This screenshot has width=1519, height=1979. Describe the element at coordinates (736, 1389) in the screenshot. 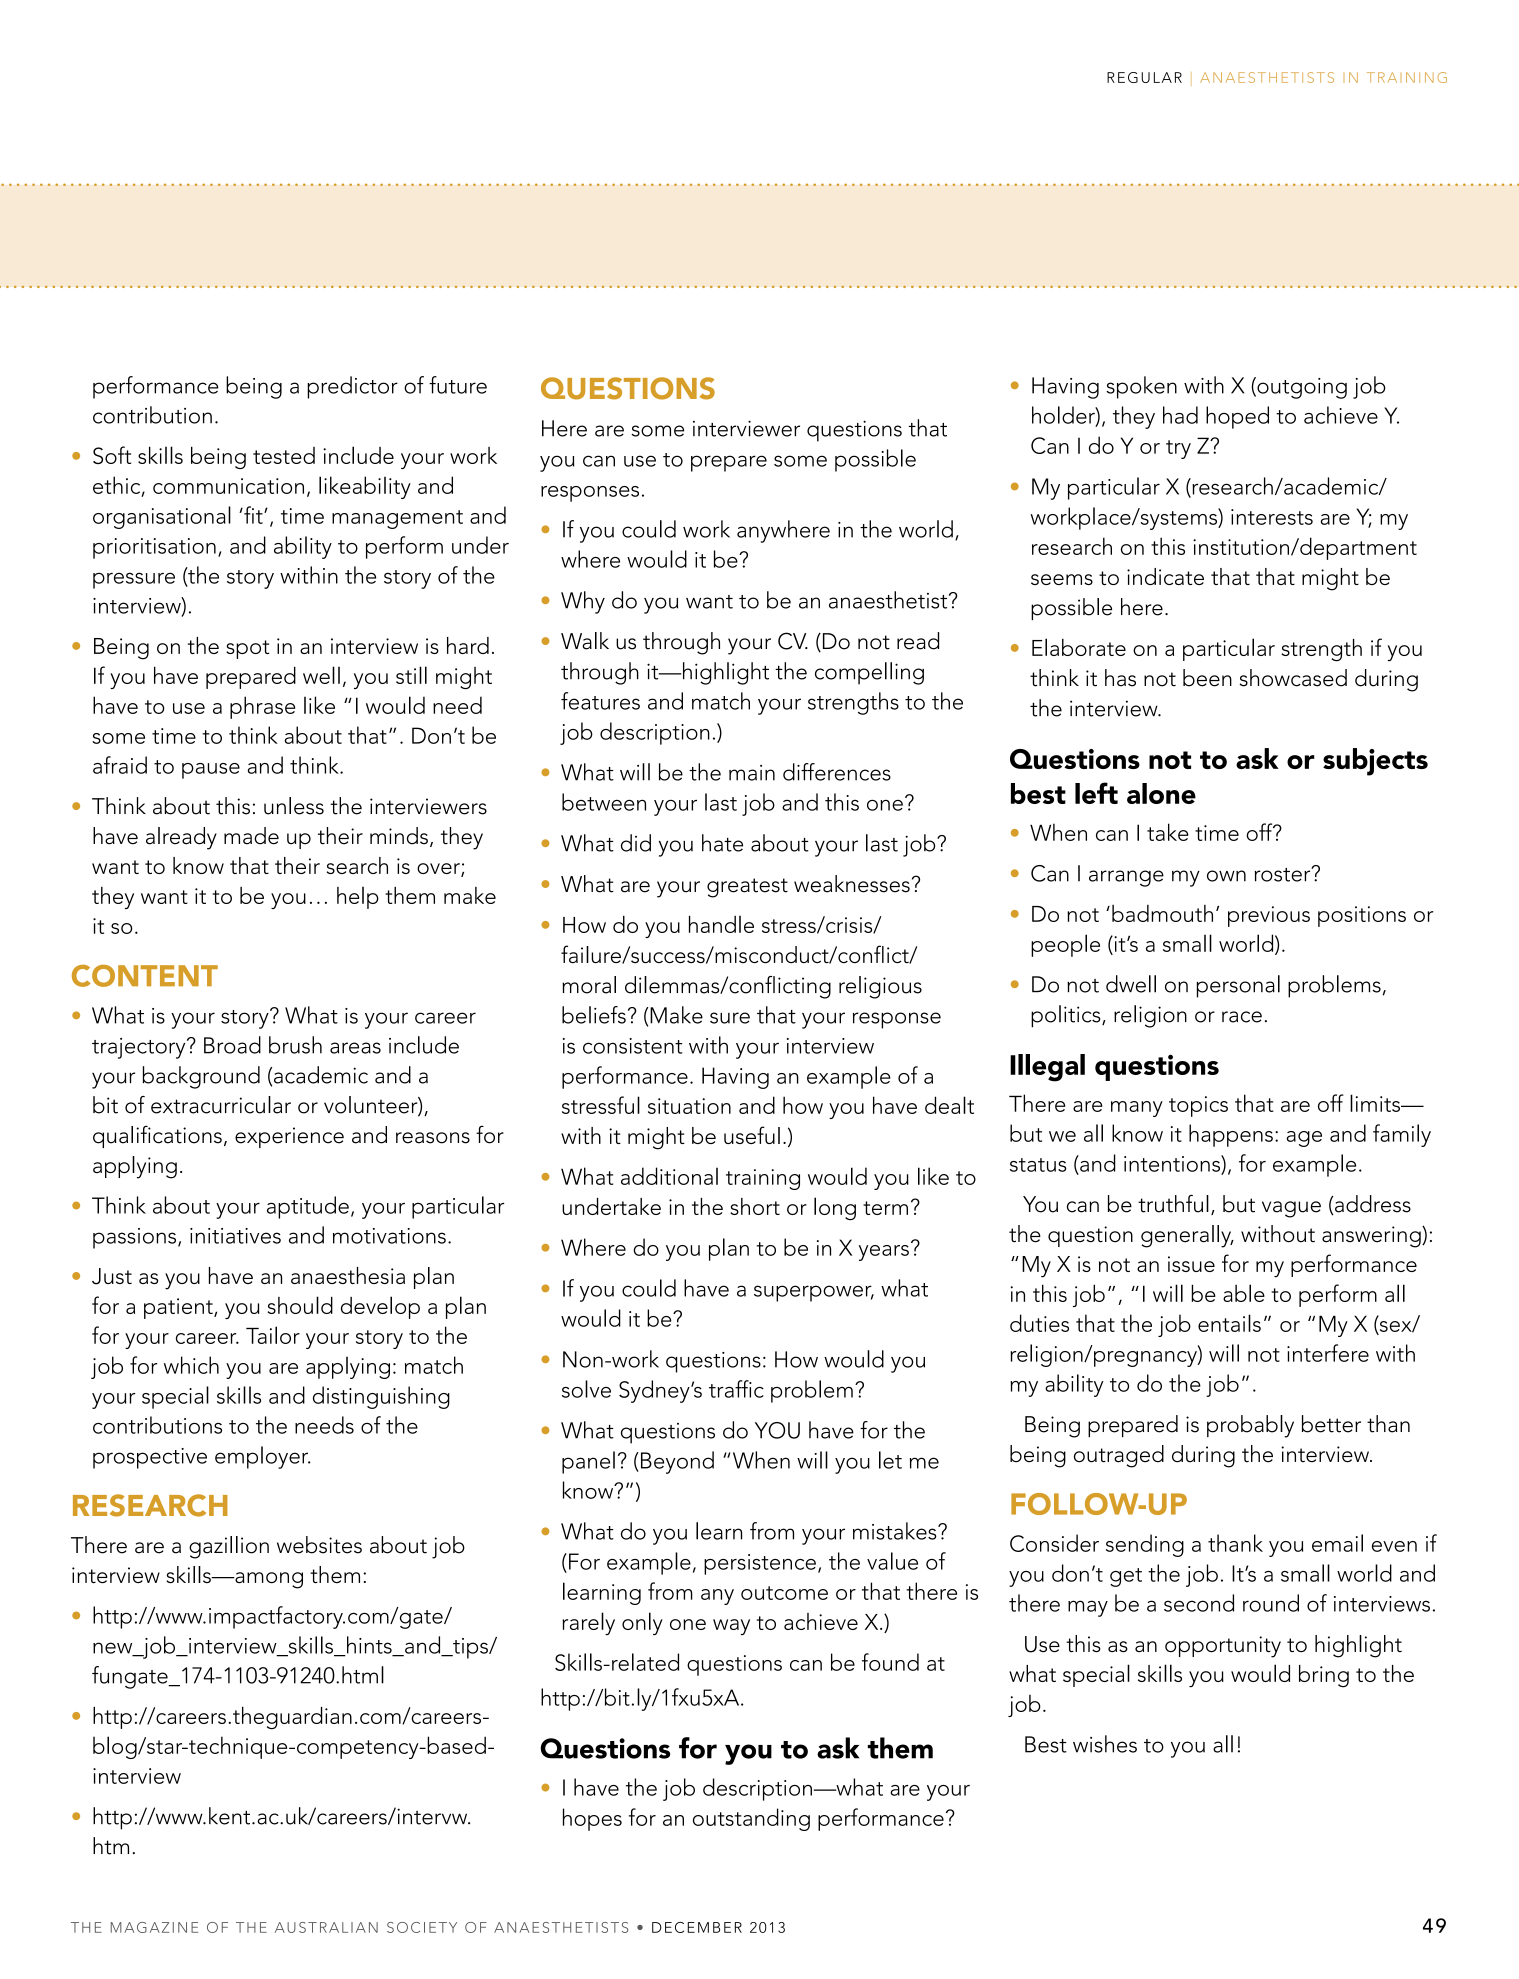

I see `traffic` at that location.
